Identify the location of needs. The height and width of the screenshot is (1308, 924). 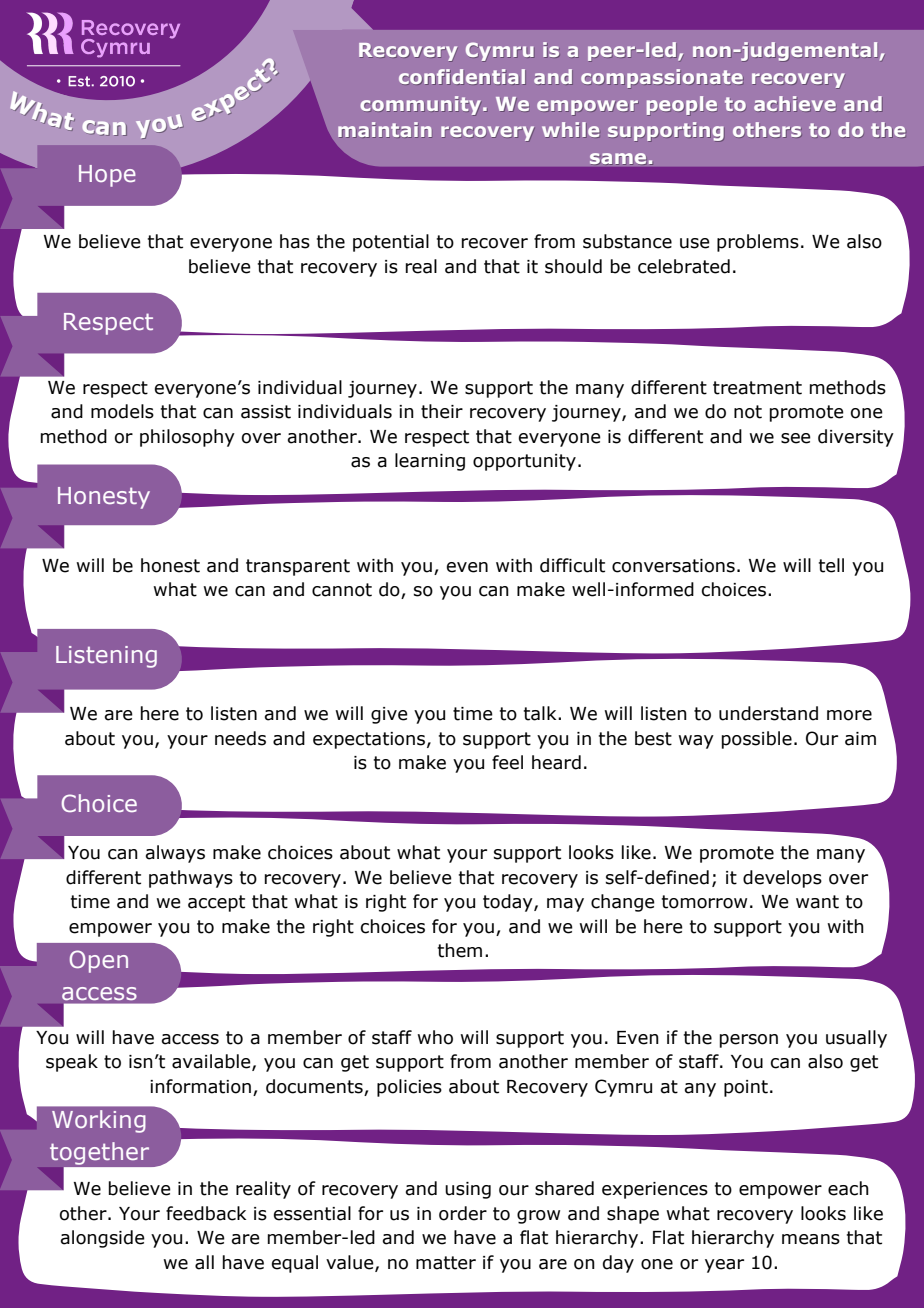
(240, 738).
